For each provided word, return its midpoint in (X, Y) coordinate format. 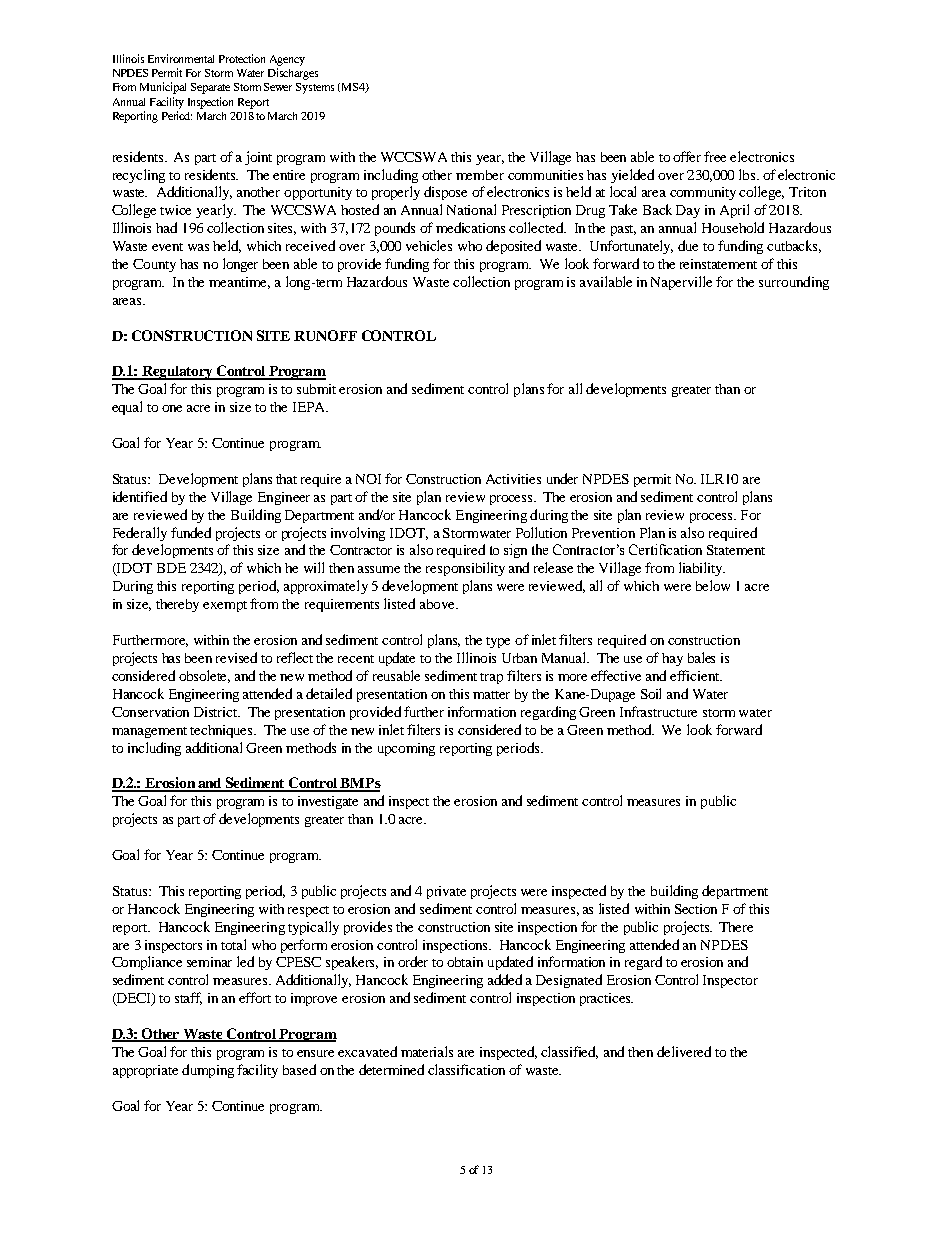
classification (466, 1069)
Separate (210, 88)
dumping (208, 1071)
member (480, 175)
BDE (171, 568)
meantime (239, 283)
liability (702, 569)
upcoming (406, 749)
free (715, 156)
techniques (223, 731)
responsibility (465, 569)
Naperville (681, 283)
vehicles (429, 245)
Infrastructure (658, 711)
